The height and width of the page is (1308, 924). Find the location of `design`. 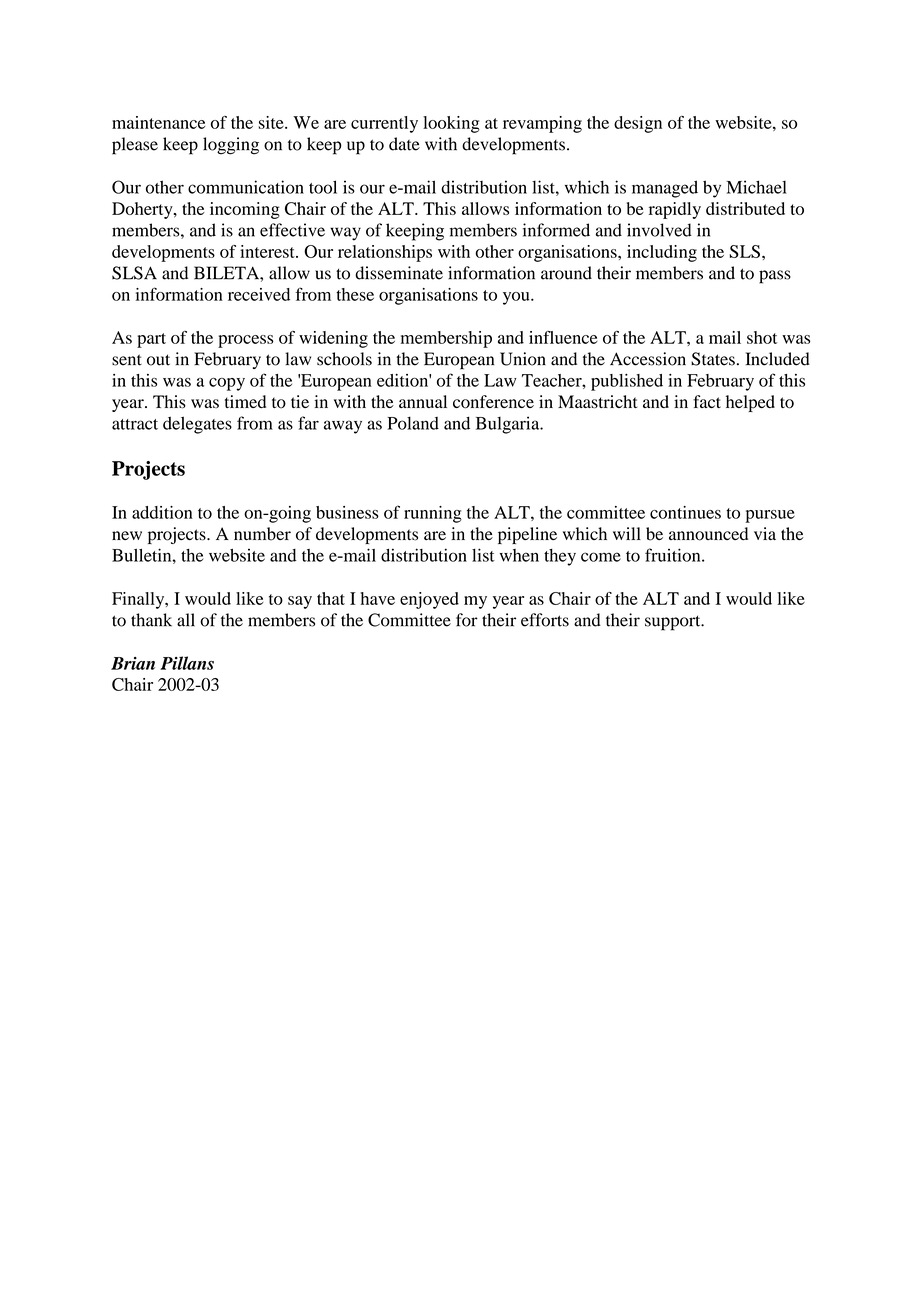

design is located at coordinates (638, 124).
